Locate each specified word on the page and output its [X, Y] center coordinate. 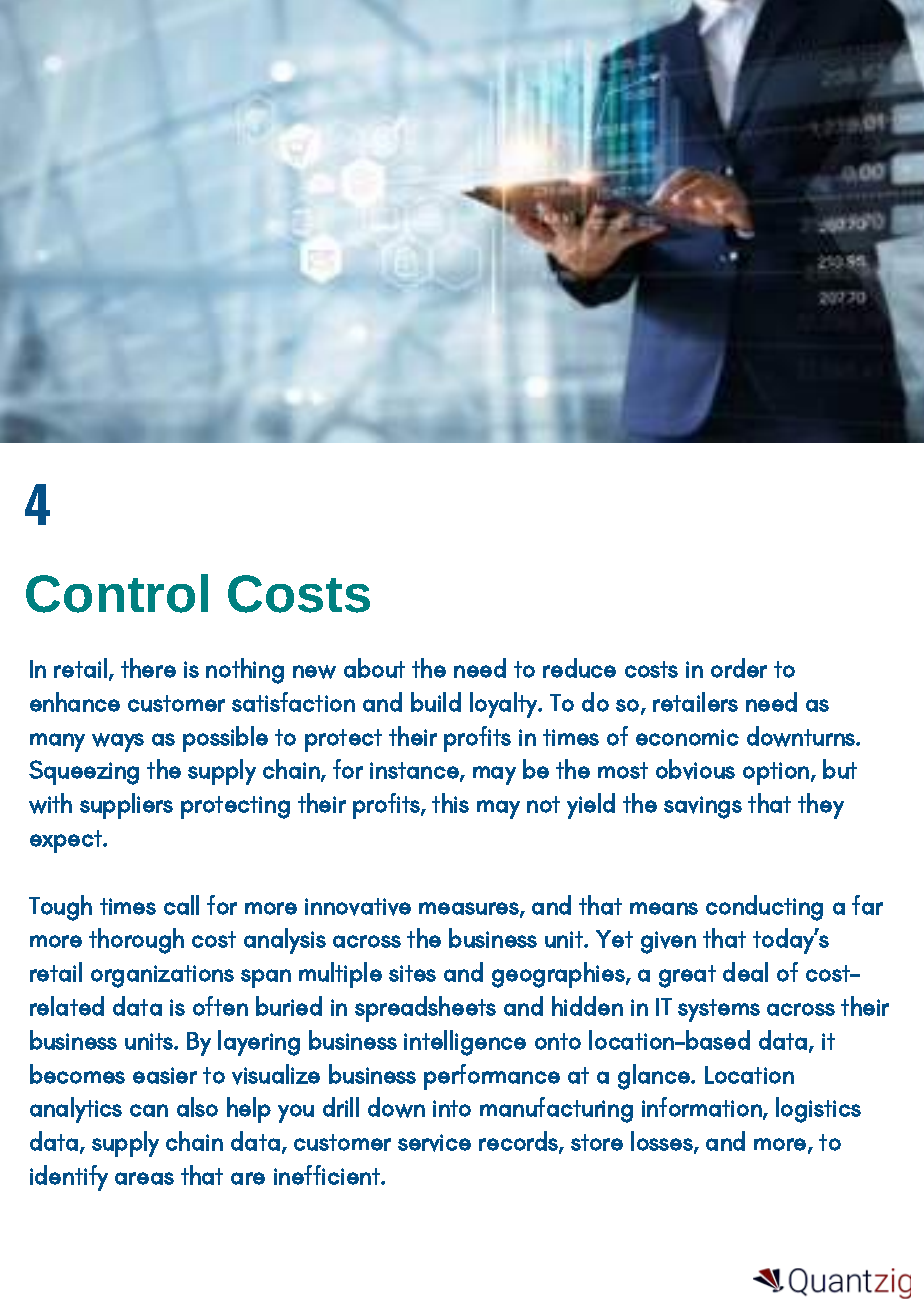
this [450, 803]
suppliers [126, 806]
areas [144, 1178]
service [434, 1143]
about [374, 668]
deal [745, 972]
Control [117, 593]
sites [412, 973]
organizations [162, 976]
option [776, 773]
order [739, 668]
